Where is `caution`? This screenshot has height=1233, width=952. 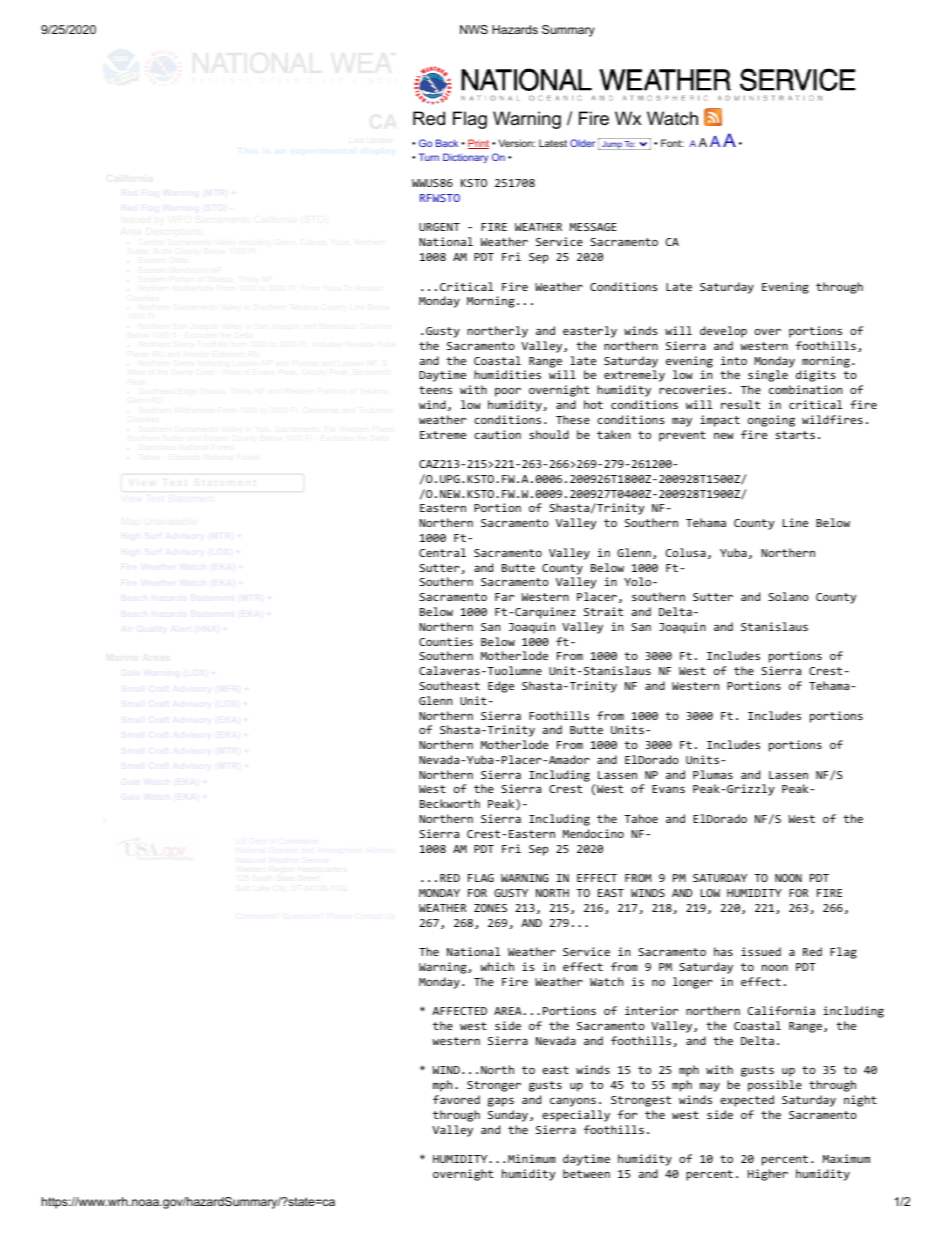
caution is located at coordinates (497, 434).
